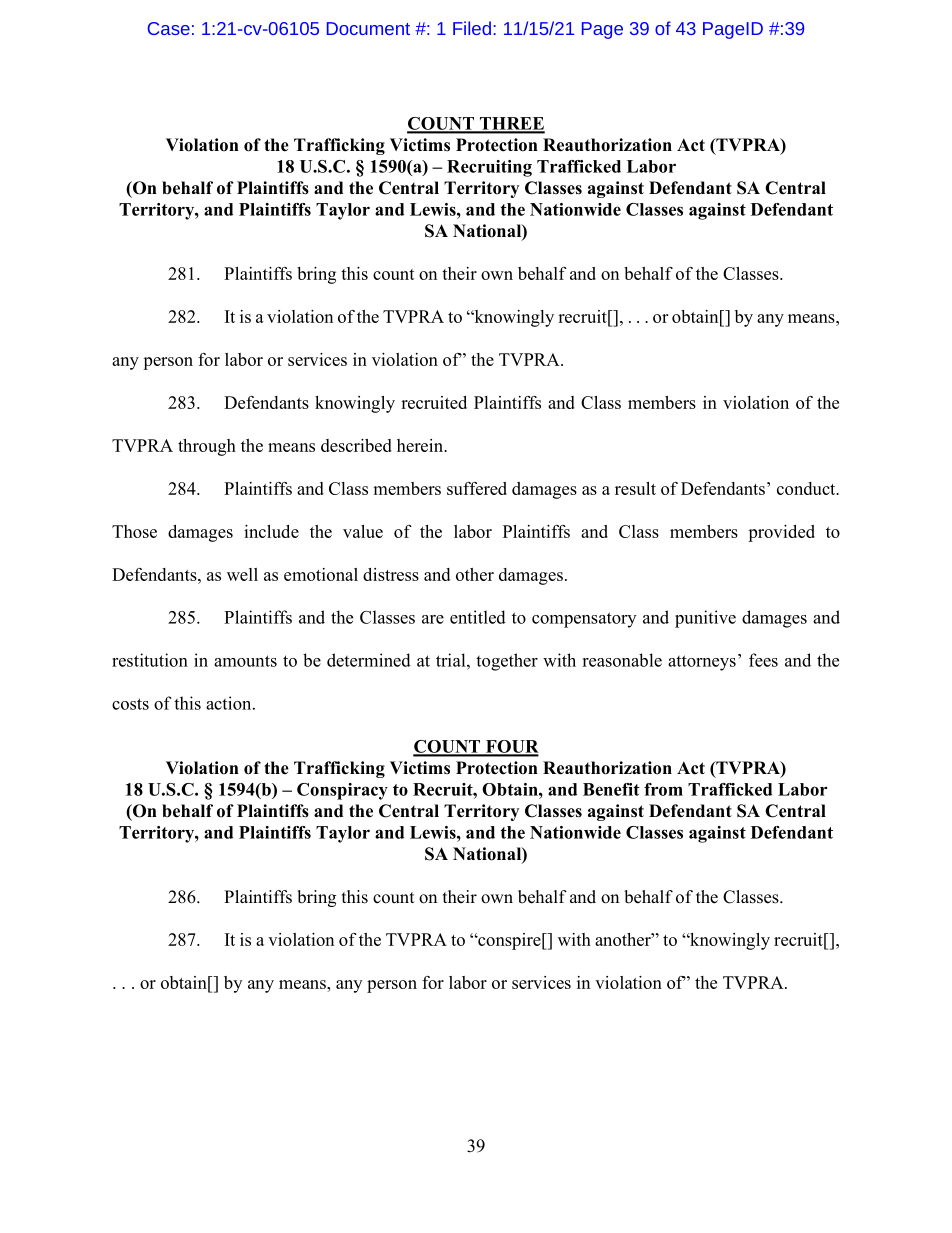  Describe the element at coordinates (368, 28) in the screenshot. I see `Document` at that location.
